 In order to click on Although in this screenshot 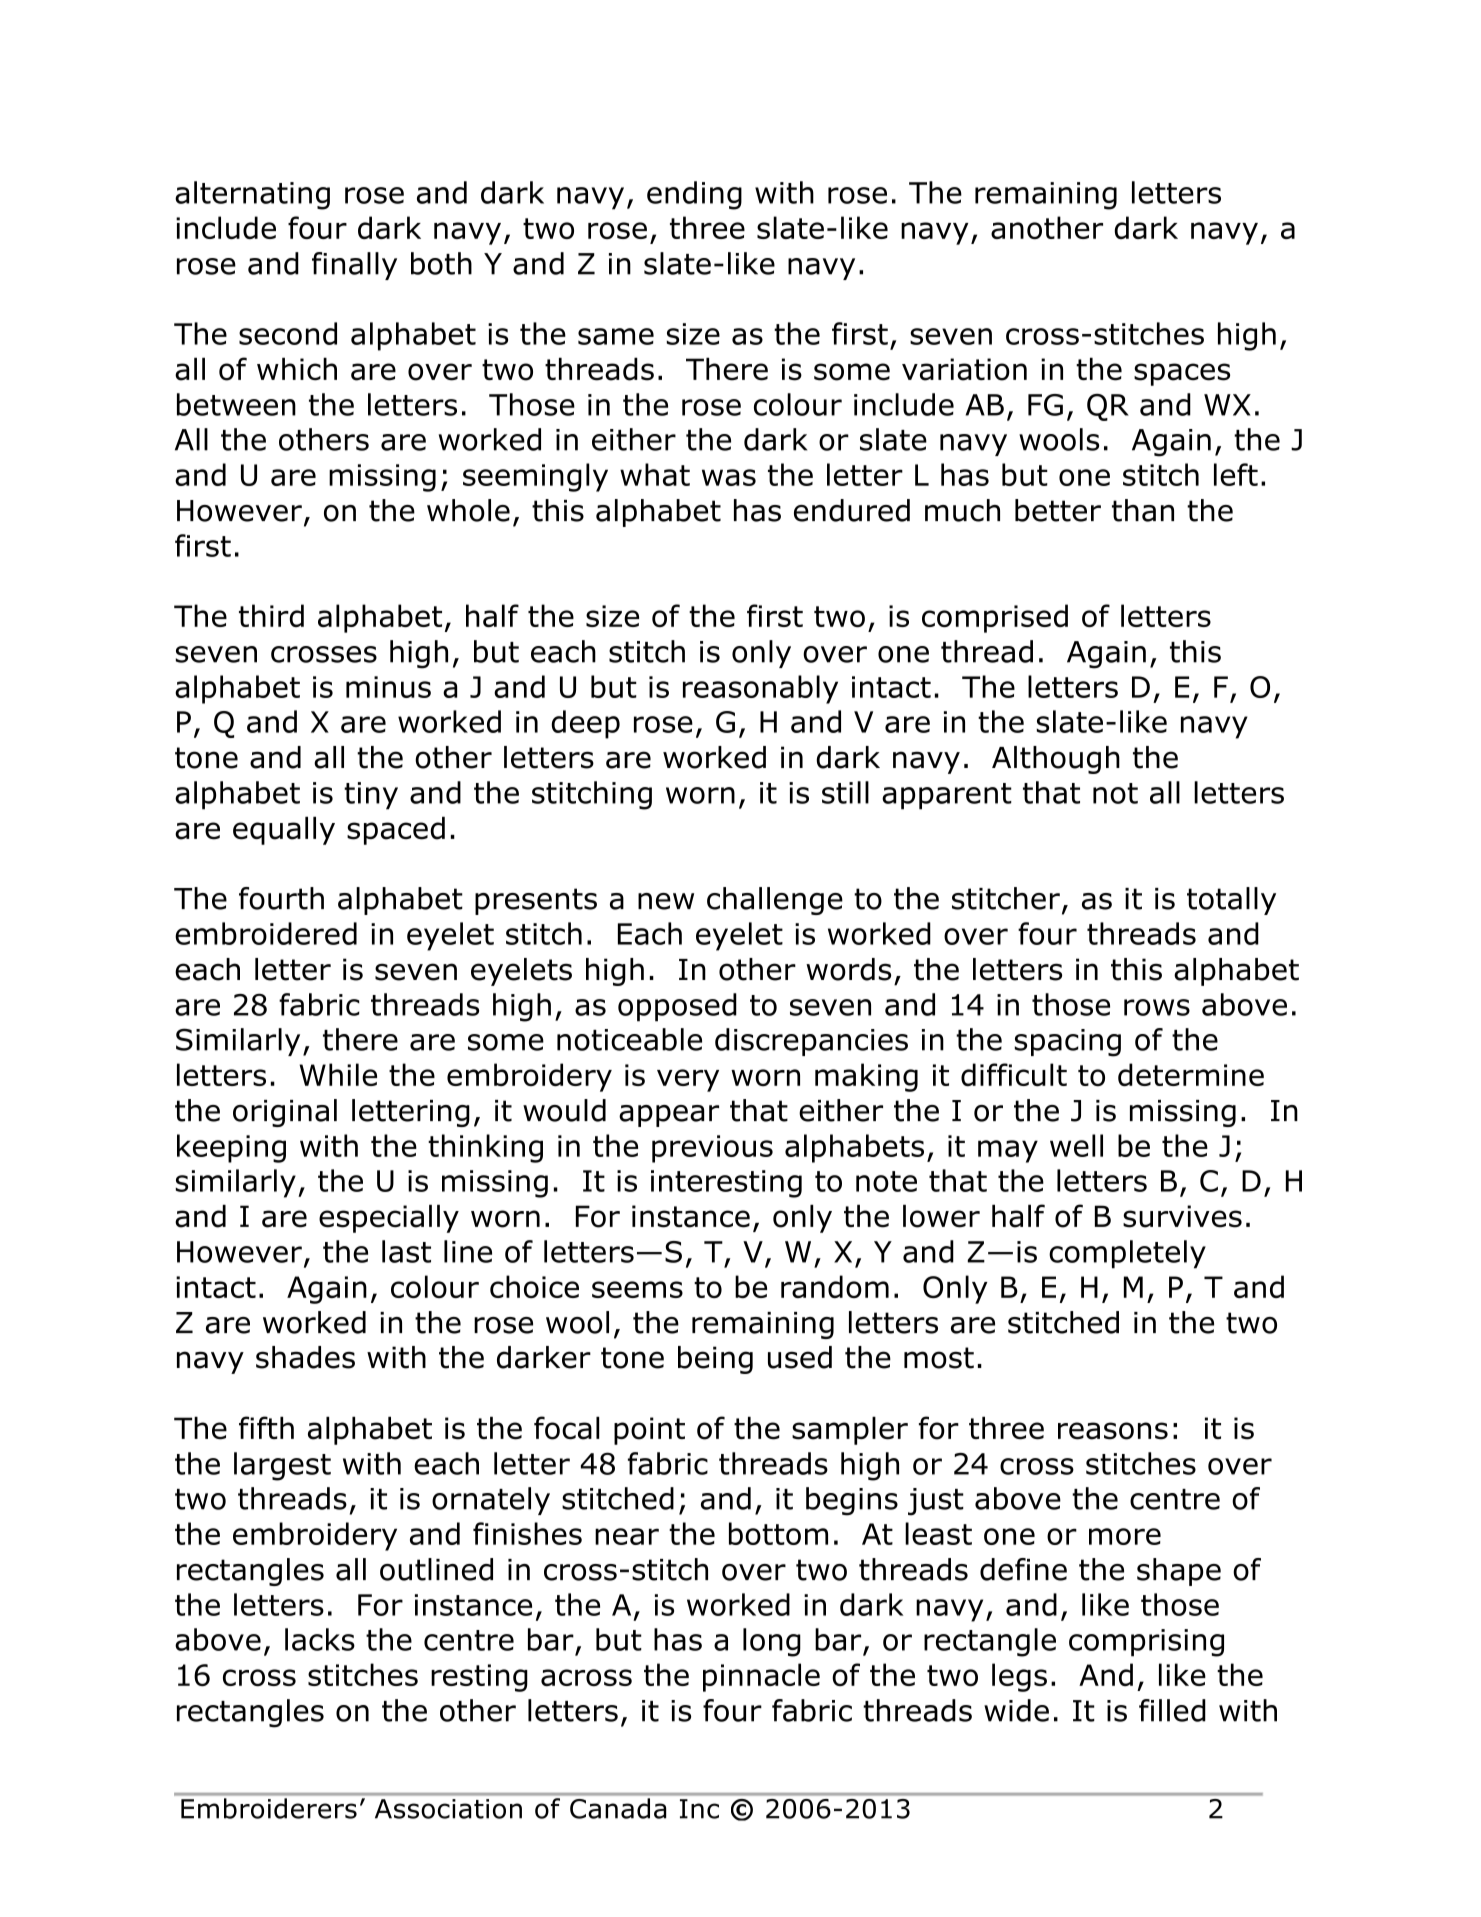, I will do `click(1056, 760)`.
